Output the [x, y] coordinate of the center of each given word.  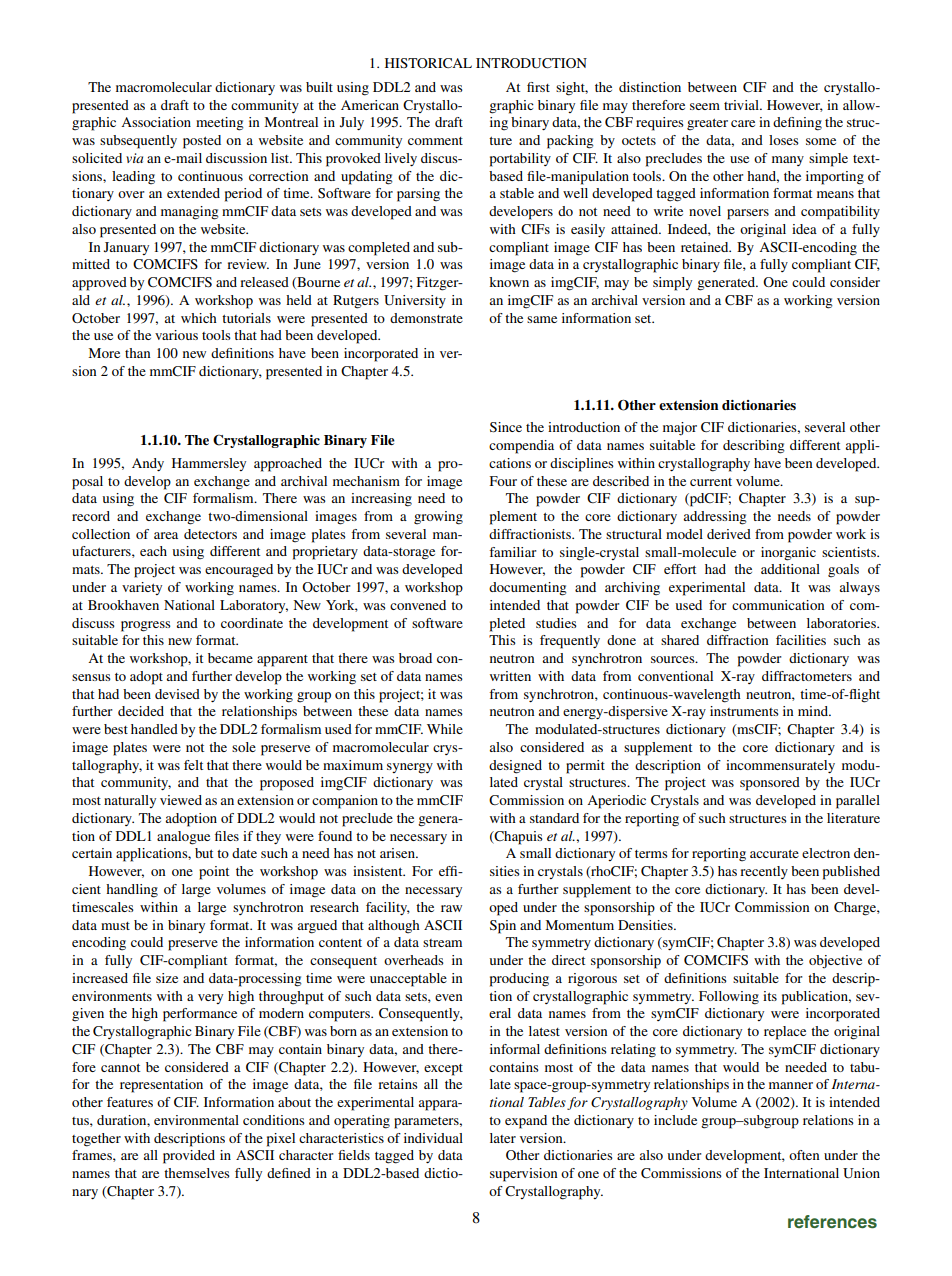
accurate [774, 854]
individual [433, 1138]
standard [554, 818]
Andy [148, 464]
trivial [742, 105]
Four [503, 481]
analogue [183, 838]
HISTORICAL [428, 63]
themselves [197, 1173]
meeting [220, 124]
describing [754, 447]
